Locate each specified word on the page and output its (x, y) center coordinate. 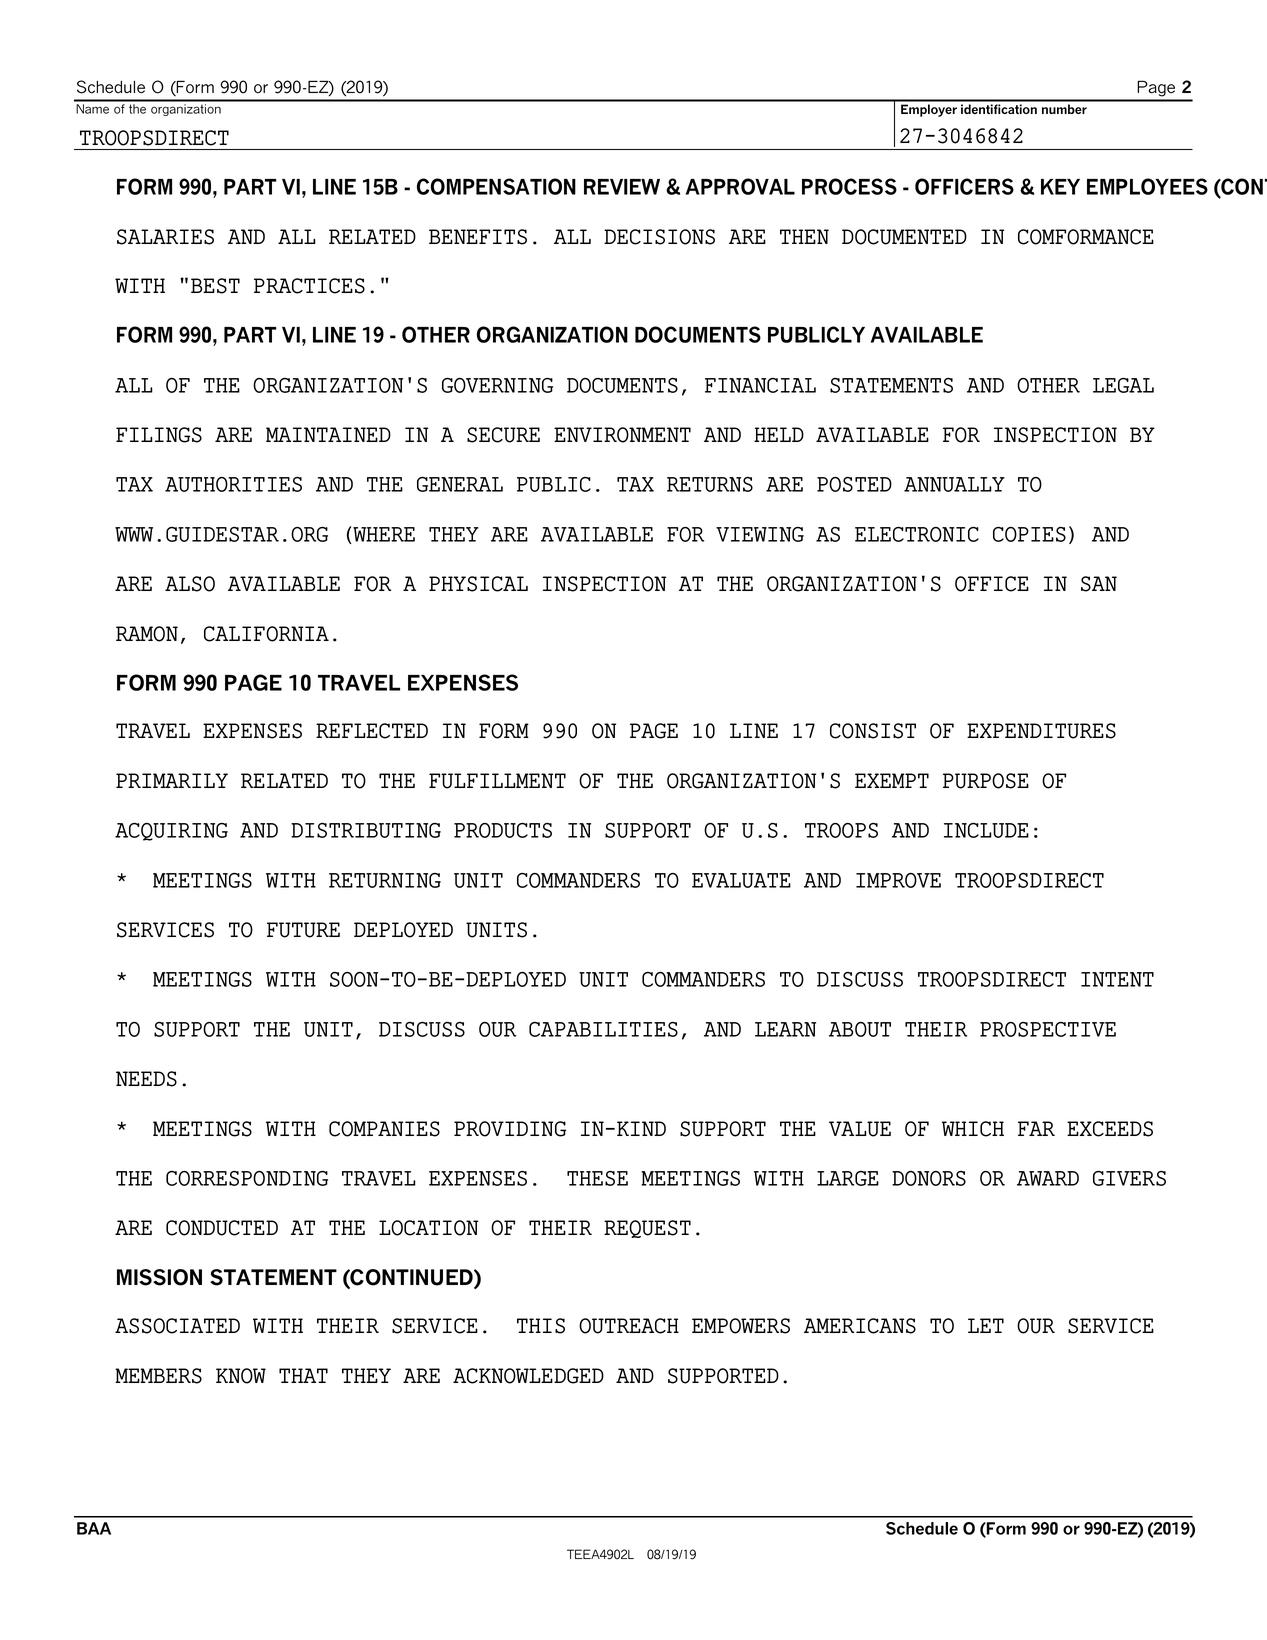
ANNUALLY (954, 484)
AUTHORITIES (233, 484)
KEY (1060, 187)
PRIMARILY (172, 780)
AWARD (1048, 1178)
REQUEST (647, 1229)
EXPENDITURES (1041, 731)
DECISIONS (659, 237)
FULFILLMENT (497, 781)
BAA (94, 1528)
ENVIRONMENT (622, 435)
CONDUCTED (222, 1228)
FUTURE (303, 930)
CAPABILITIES (603, 1029)
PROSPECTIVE (1048, 1029)
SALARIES (165, 237)
